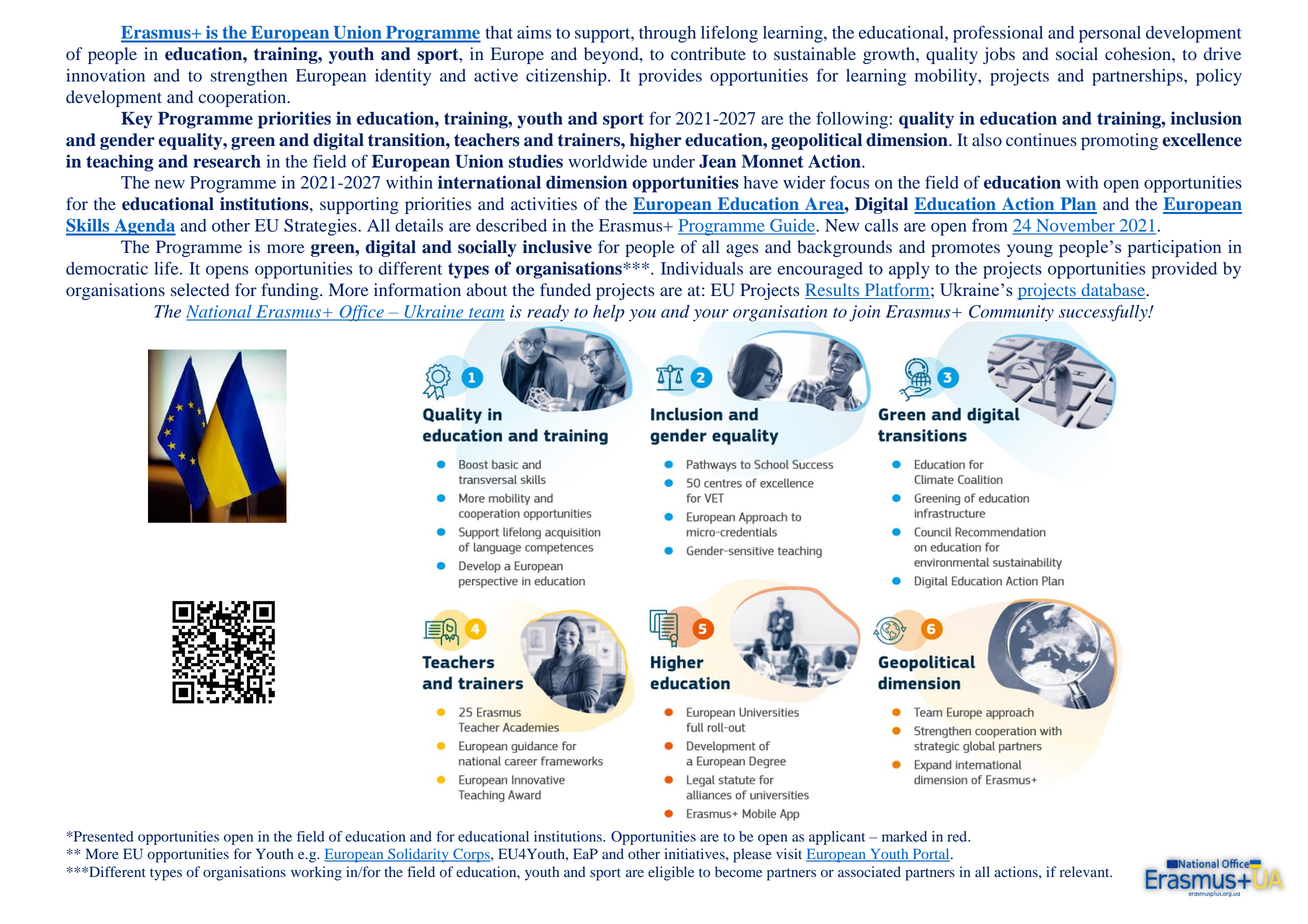  What do you see at coordinates (1139, 54) in the document?
I see `cohesion` at bounding box center [1139, 54].
